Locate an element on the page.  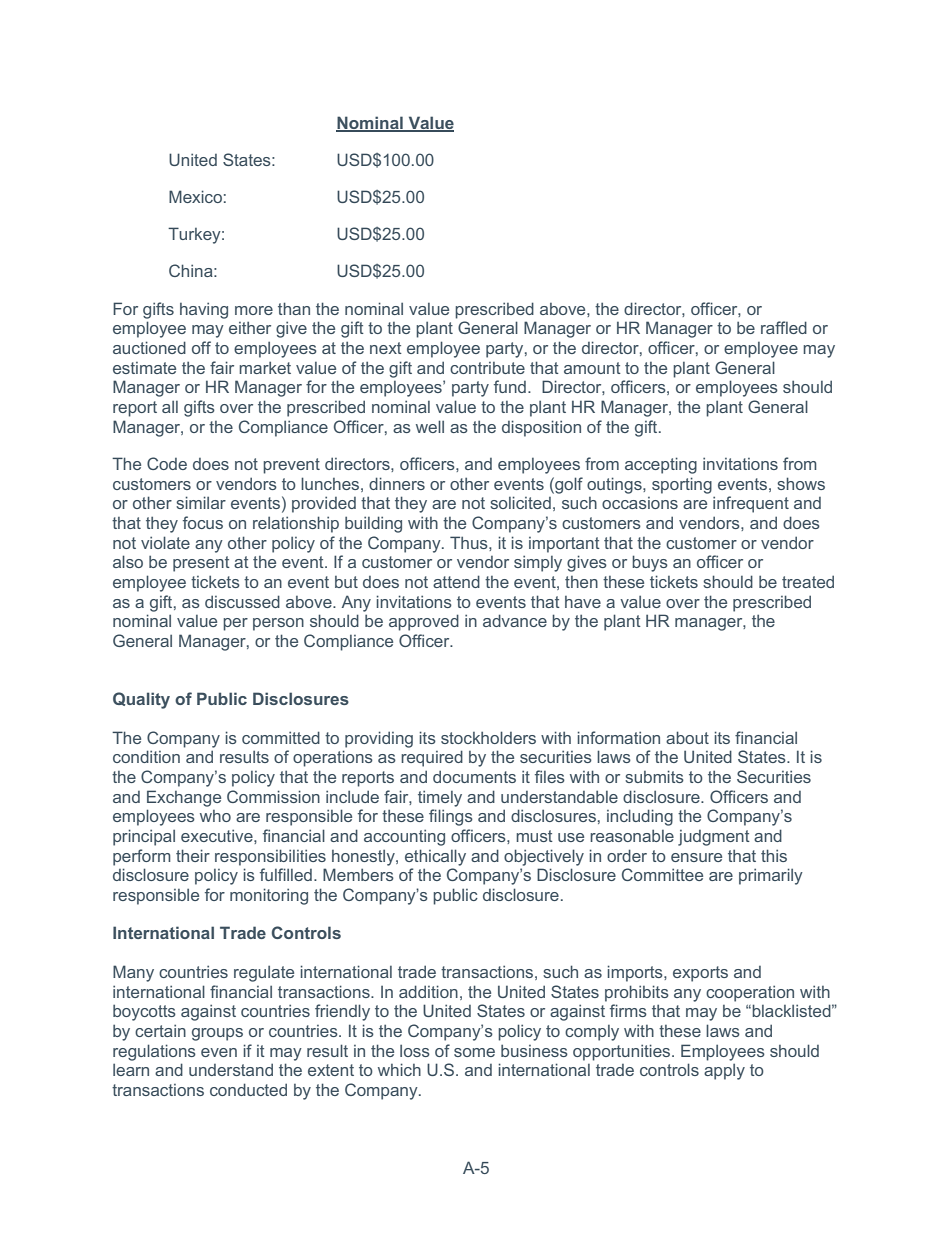
Exchange is located at coordinates (184, 798).
